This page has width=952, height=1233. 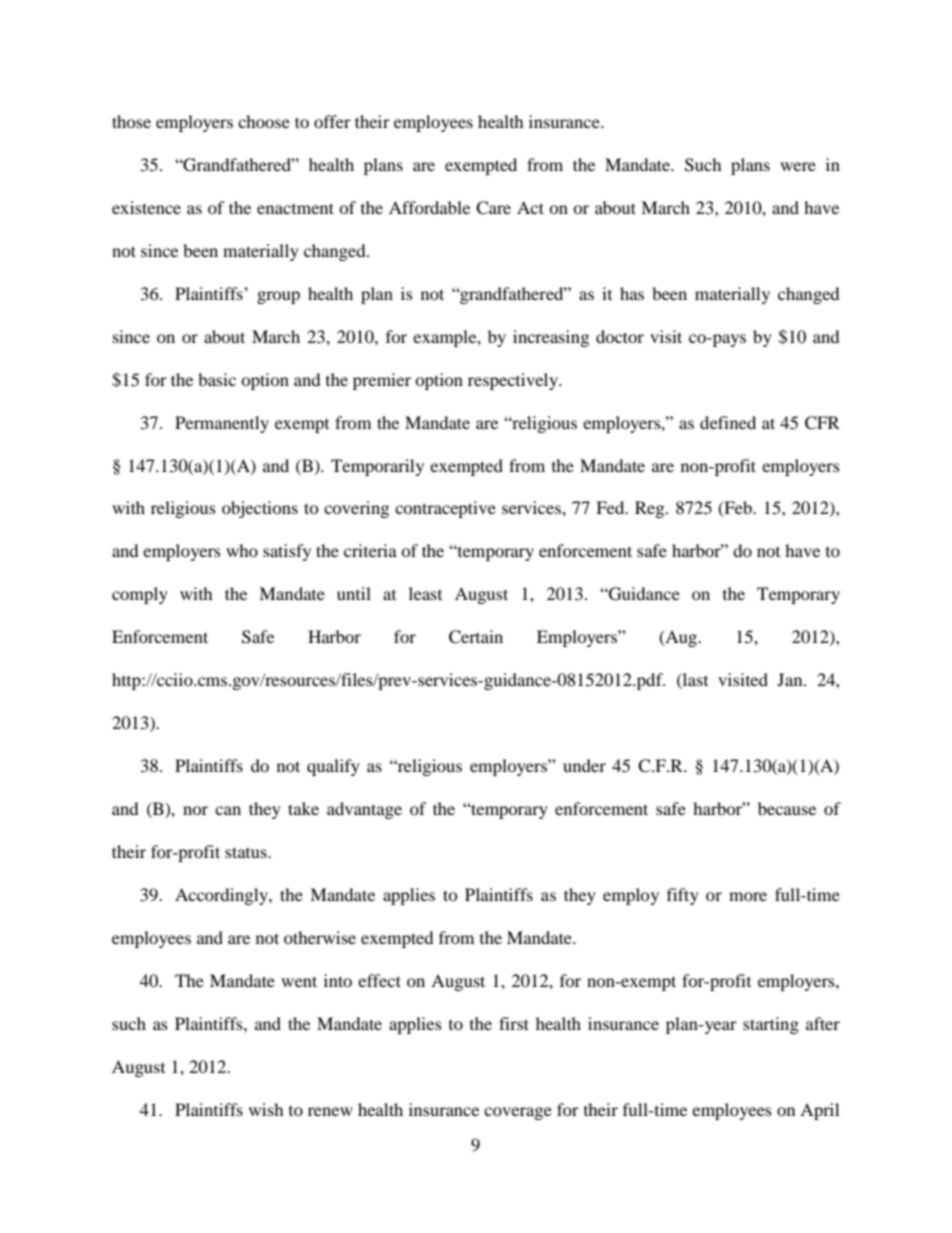 I want to click on were, so click(x=798, y=166).
